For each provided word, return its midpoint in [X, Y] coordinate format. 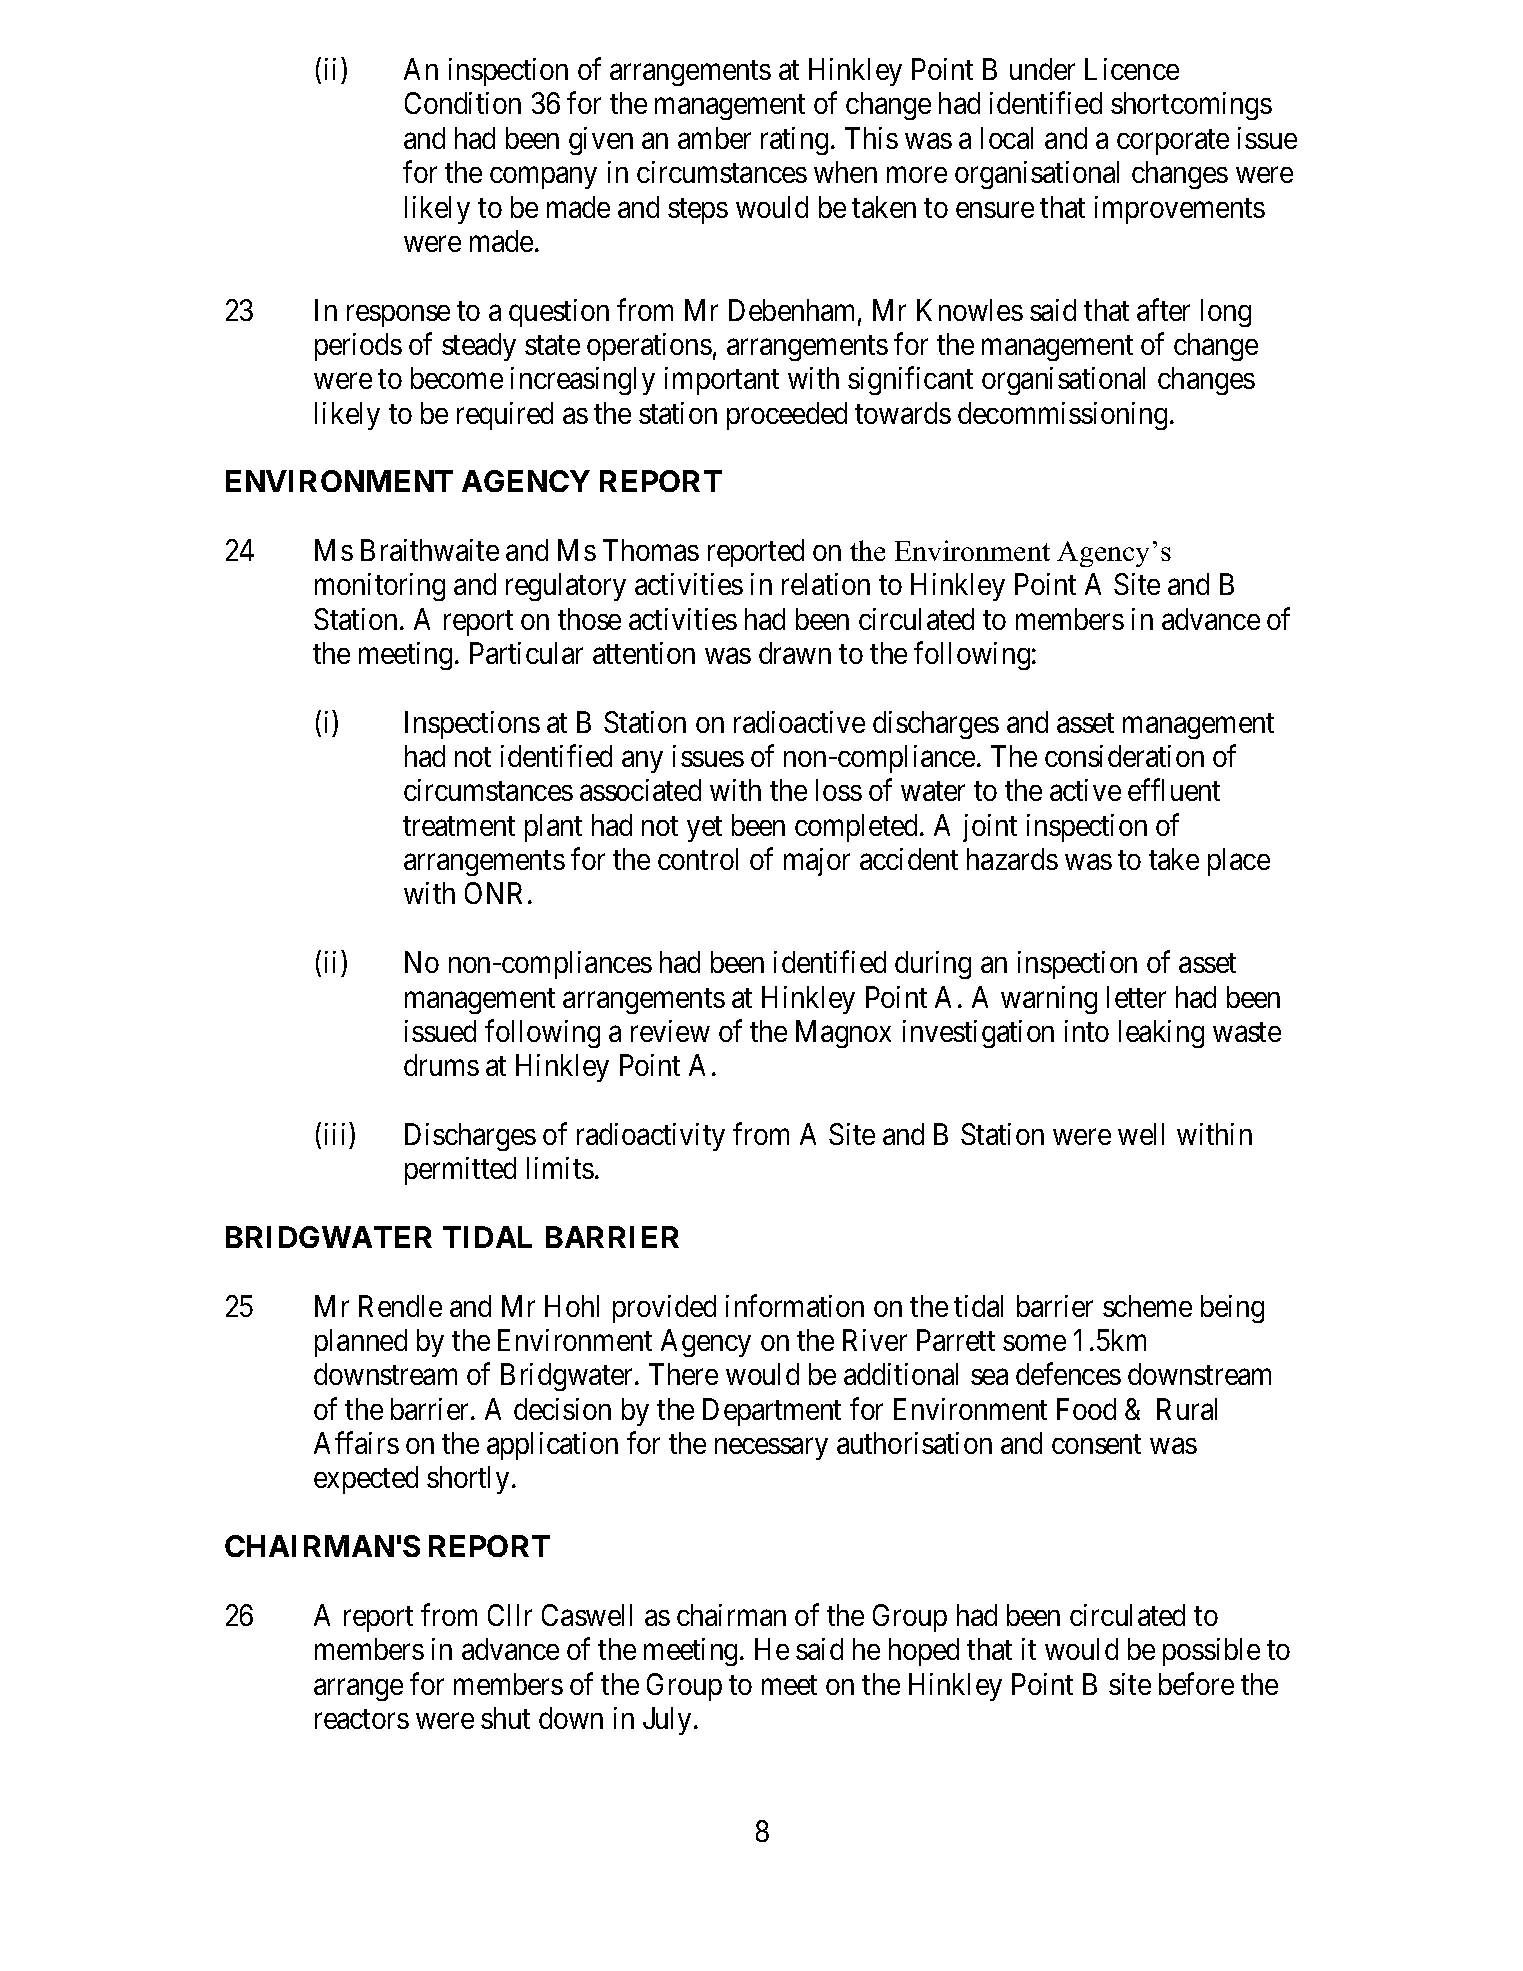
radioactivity [651, 1137]
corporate [1173, 142]
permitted [460, 1171]
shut [505, 1718]
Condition [463, 103]
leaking [1161, 1034]
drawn [795, 653]
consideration [1124, 756]
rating [794, 141]
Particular [526, 653]
